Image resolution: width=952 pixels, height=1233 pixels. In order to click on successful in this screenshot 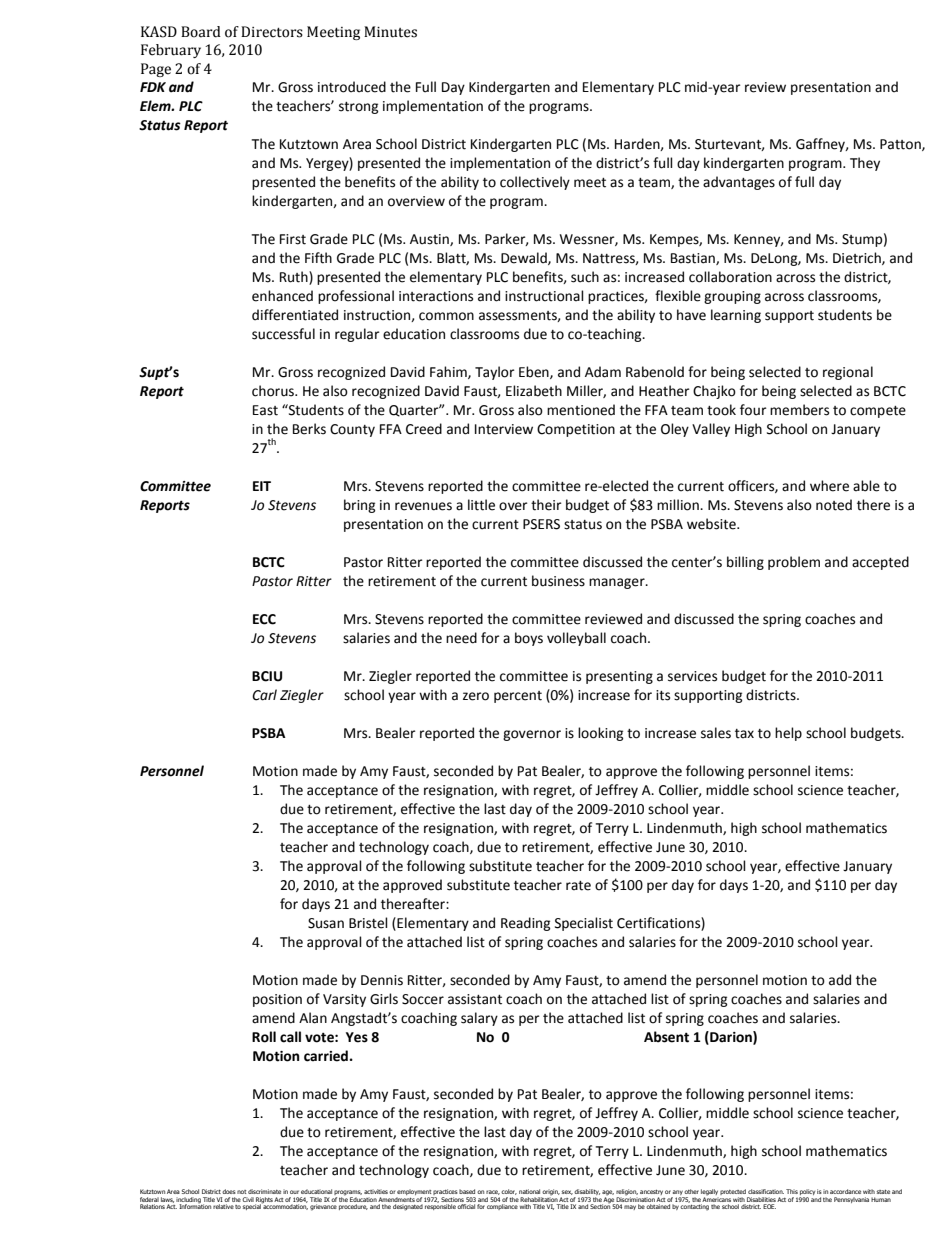, I will do `click(283, 334)`.
